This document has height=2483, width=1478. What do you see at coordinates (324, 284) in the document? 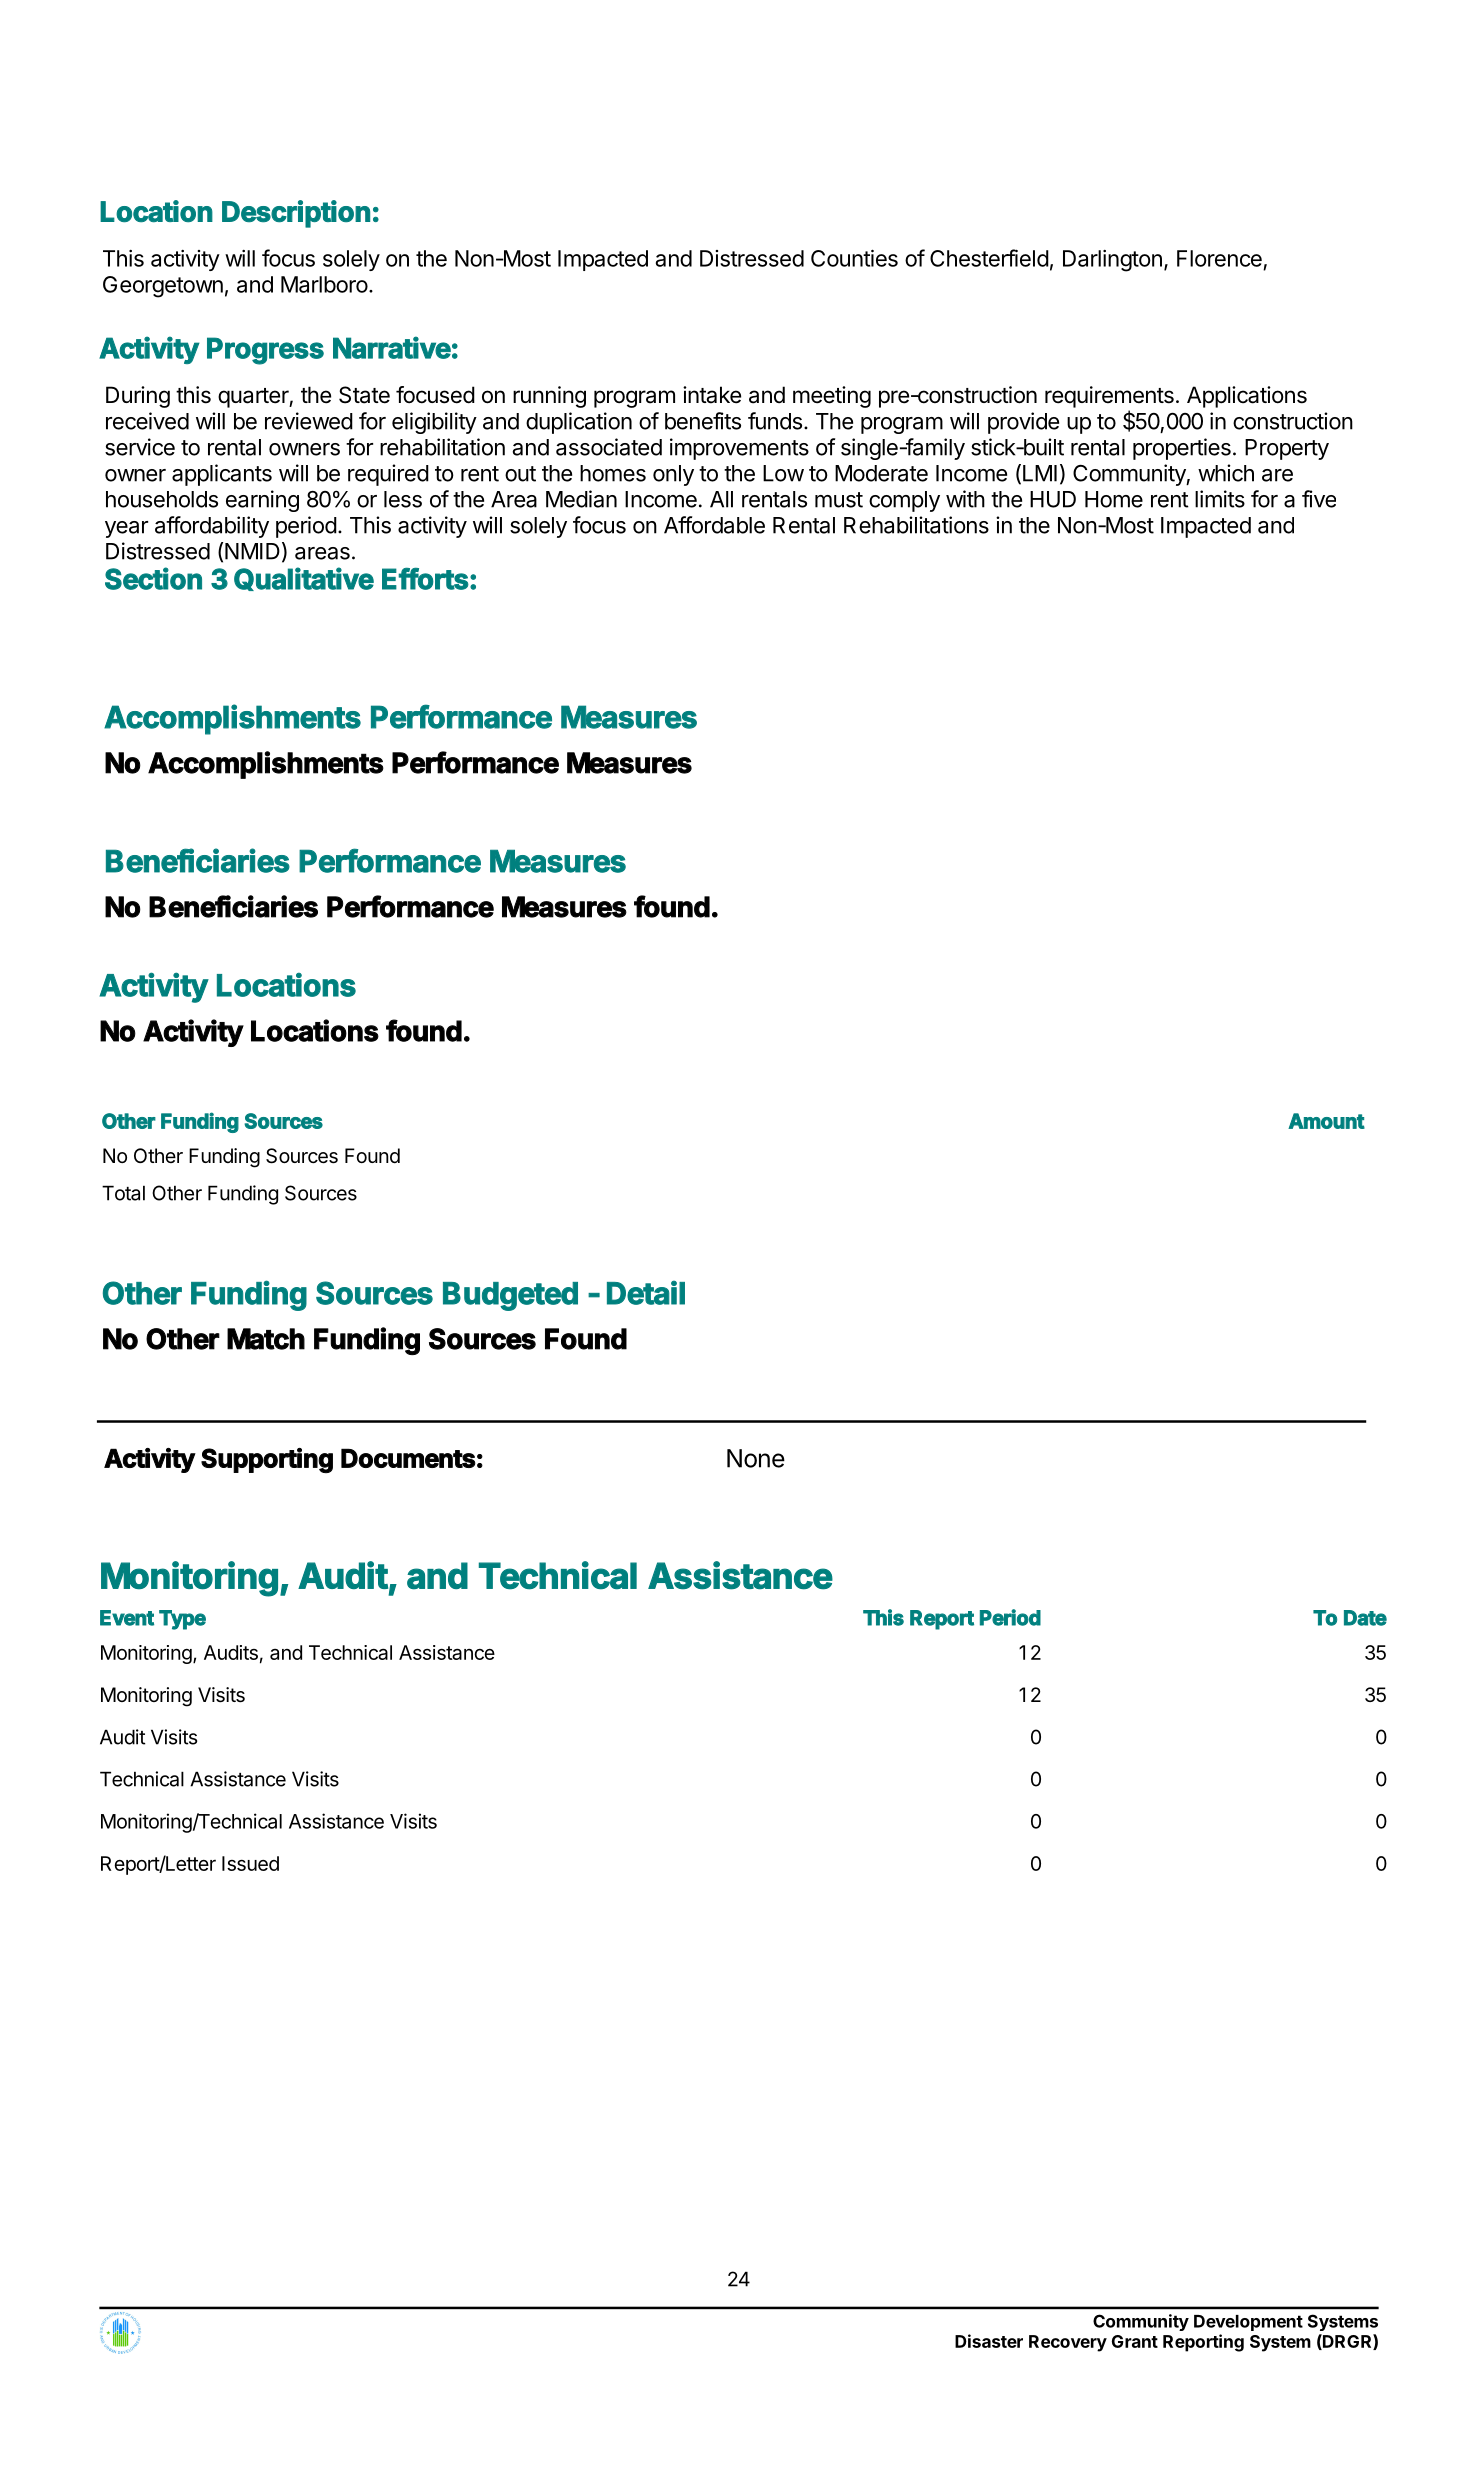
I see `Marlboro` at bounding box center [324, 284].
